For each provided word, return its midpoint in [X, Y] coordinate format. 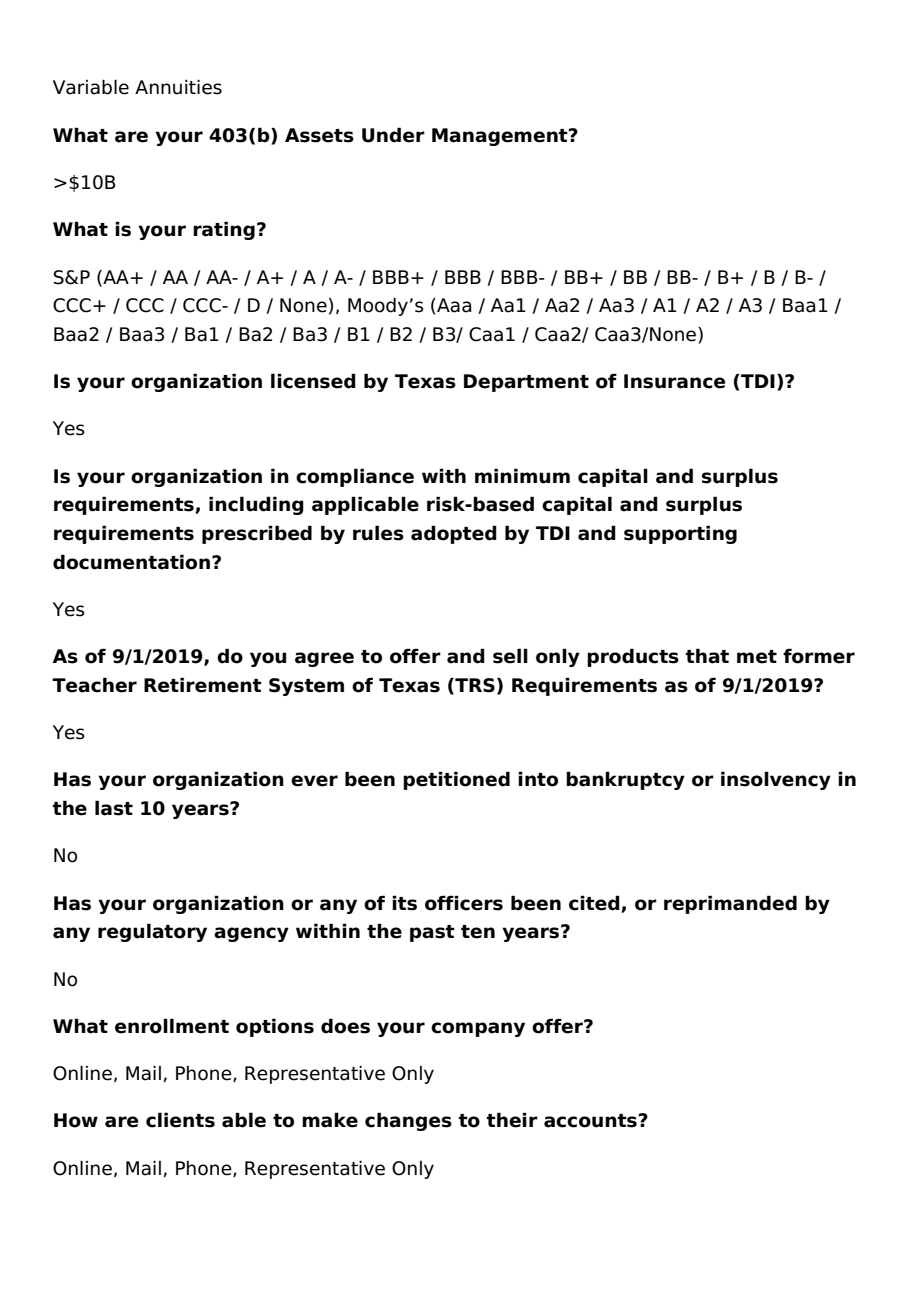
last [114, 808]
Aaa [453, 305]
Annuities [178, 87]
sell [510, 656]
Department [526, 383]
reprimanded [730, 904]
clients [180, 1120]
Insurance [674, 381]
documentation [131, 562]
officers [464, 903]
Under [393, 135]
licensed [313, 381]
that [707, 656]
